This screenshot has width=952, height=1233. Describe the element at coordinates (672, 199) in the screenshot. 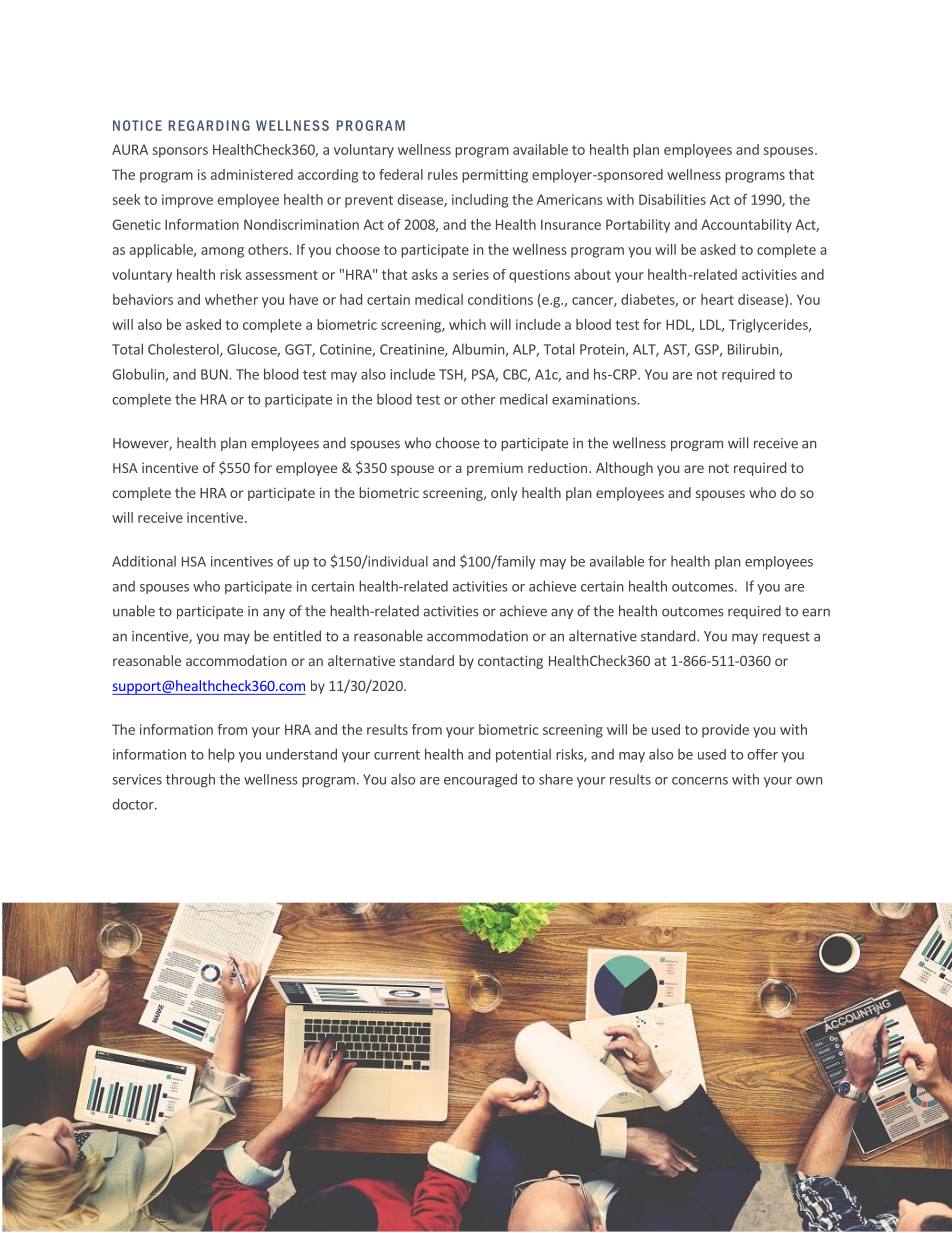

I see `Disabilities` at that location.
